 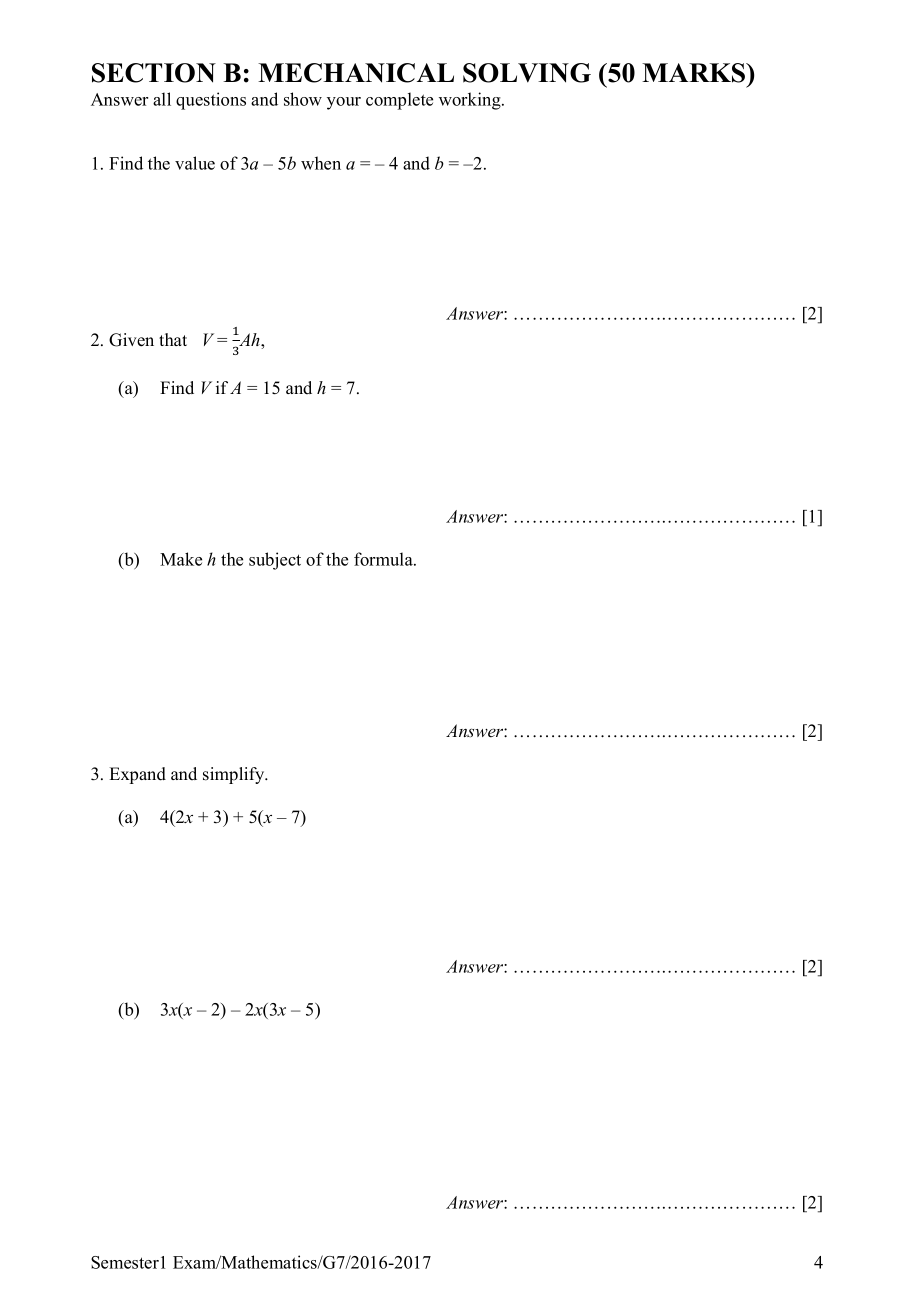 What do you see at coordinates (695, 73) in the screenshot?
I see `MARKS` at bounding box center [695, 73].
